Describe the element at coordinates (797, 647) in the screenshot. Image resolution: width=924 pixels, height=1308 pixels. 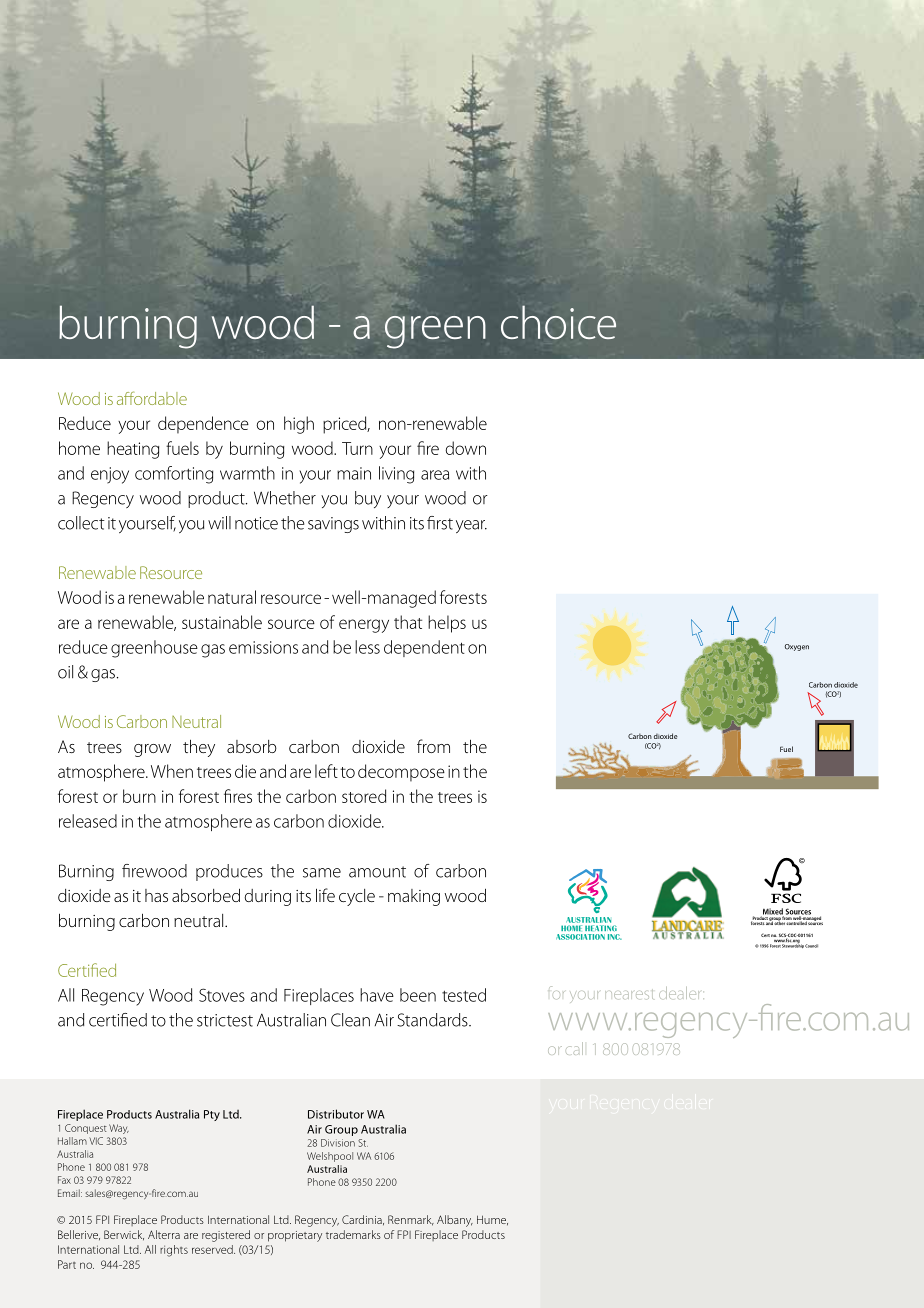
I see `Oxygen` at that location.
